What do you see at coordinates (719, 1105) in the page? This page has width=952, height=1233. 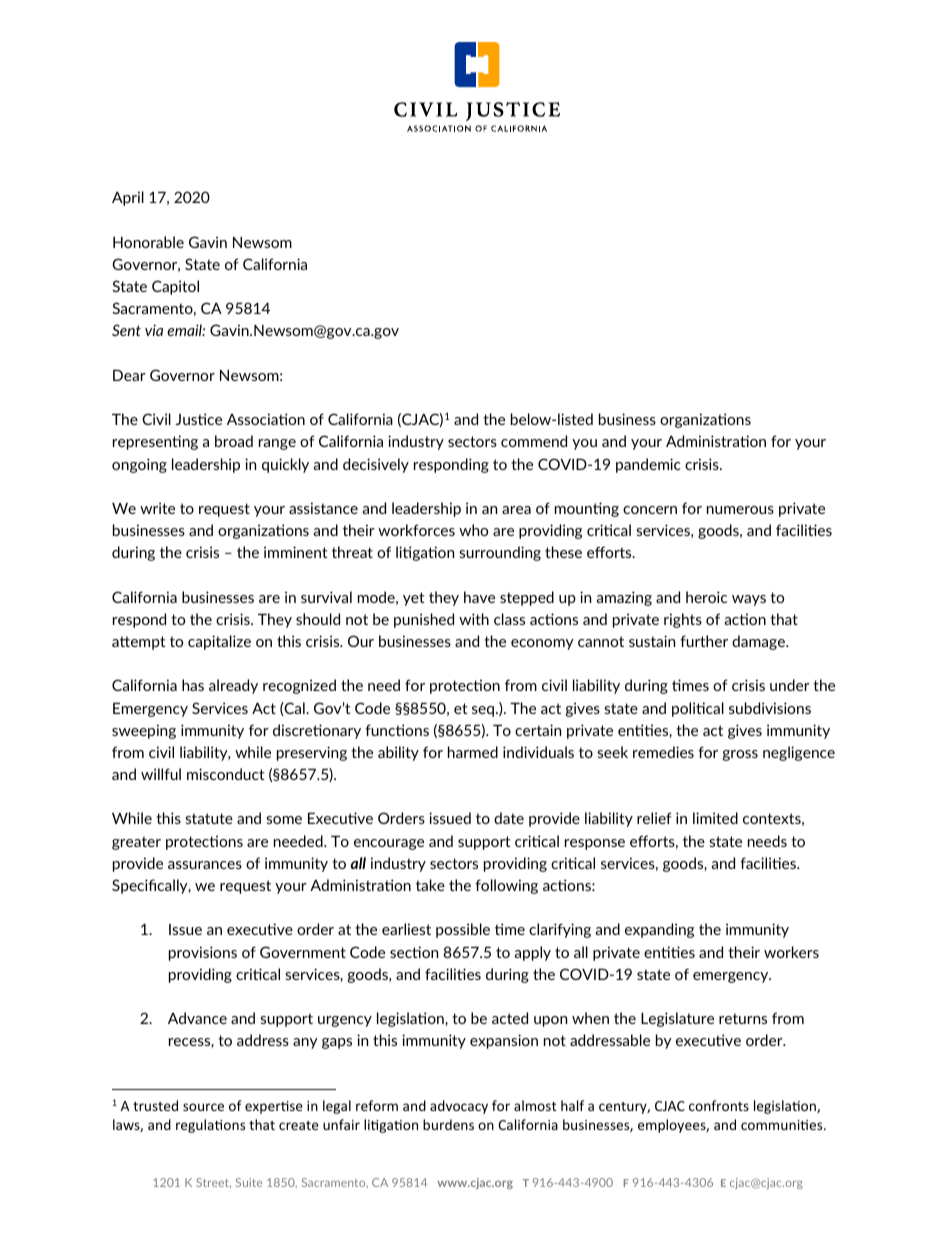 I see `confronts` at bounding box center [719, 1105].
